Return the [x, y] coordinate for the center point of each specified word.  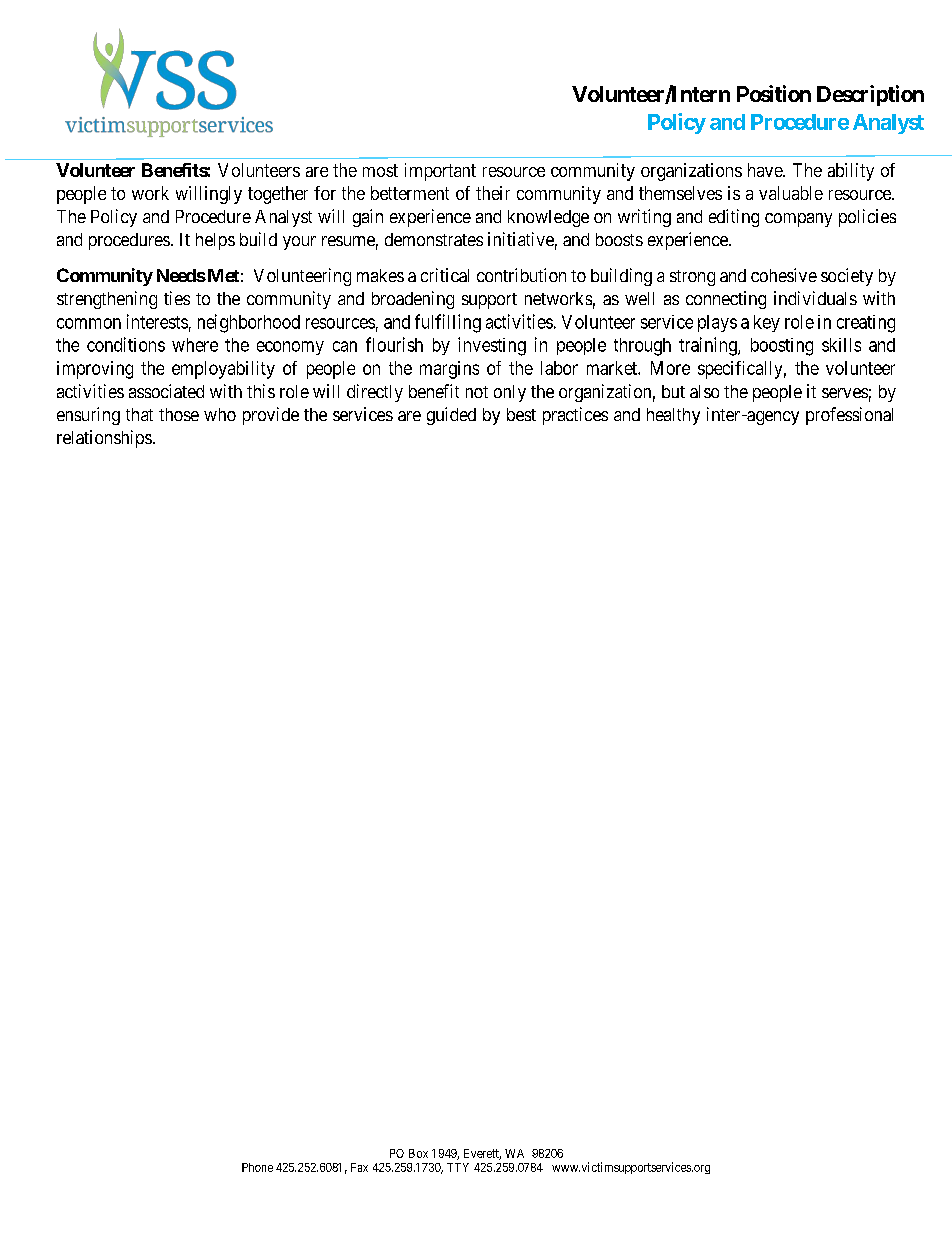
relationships [104, 439]
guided [451, 416]
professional [849, 416]
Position [774, 93]
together [278, 195]
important [440, 172]
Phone [257, 1167]
